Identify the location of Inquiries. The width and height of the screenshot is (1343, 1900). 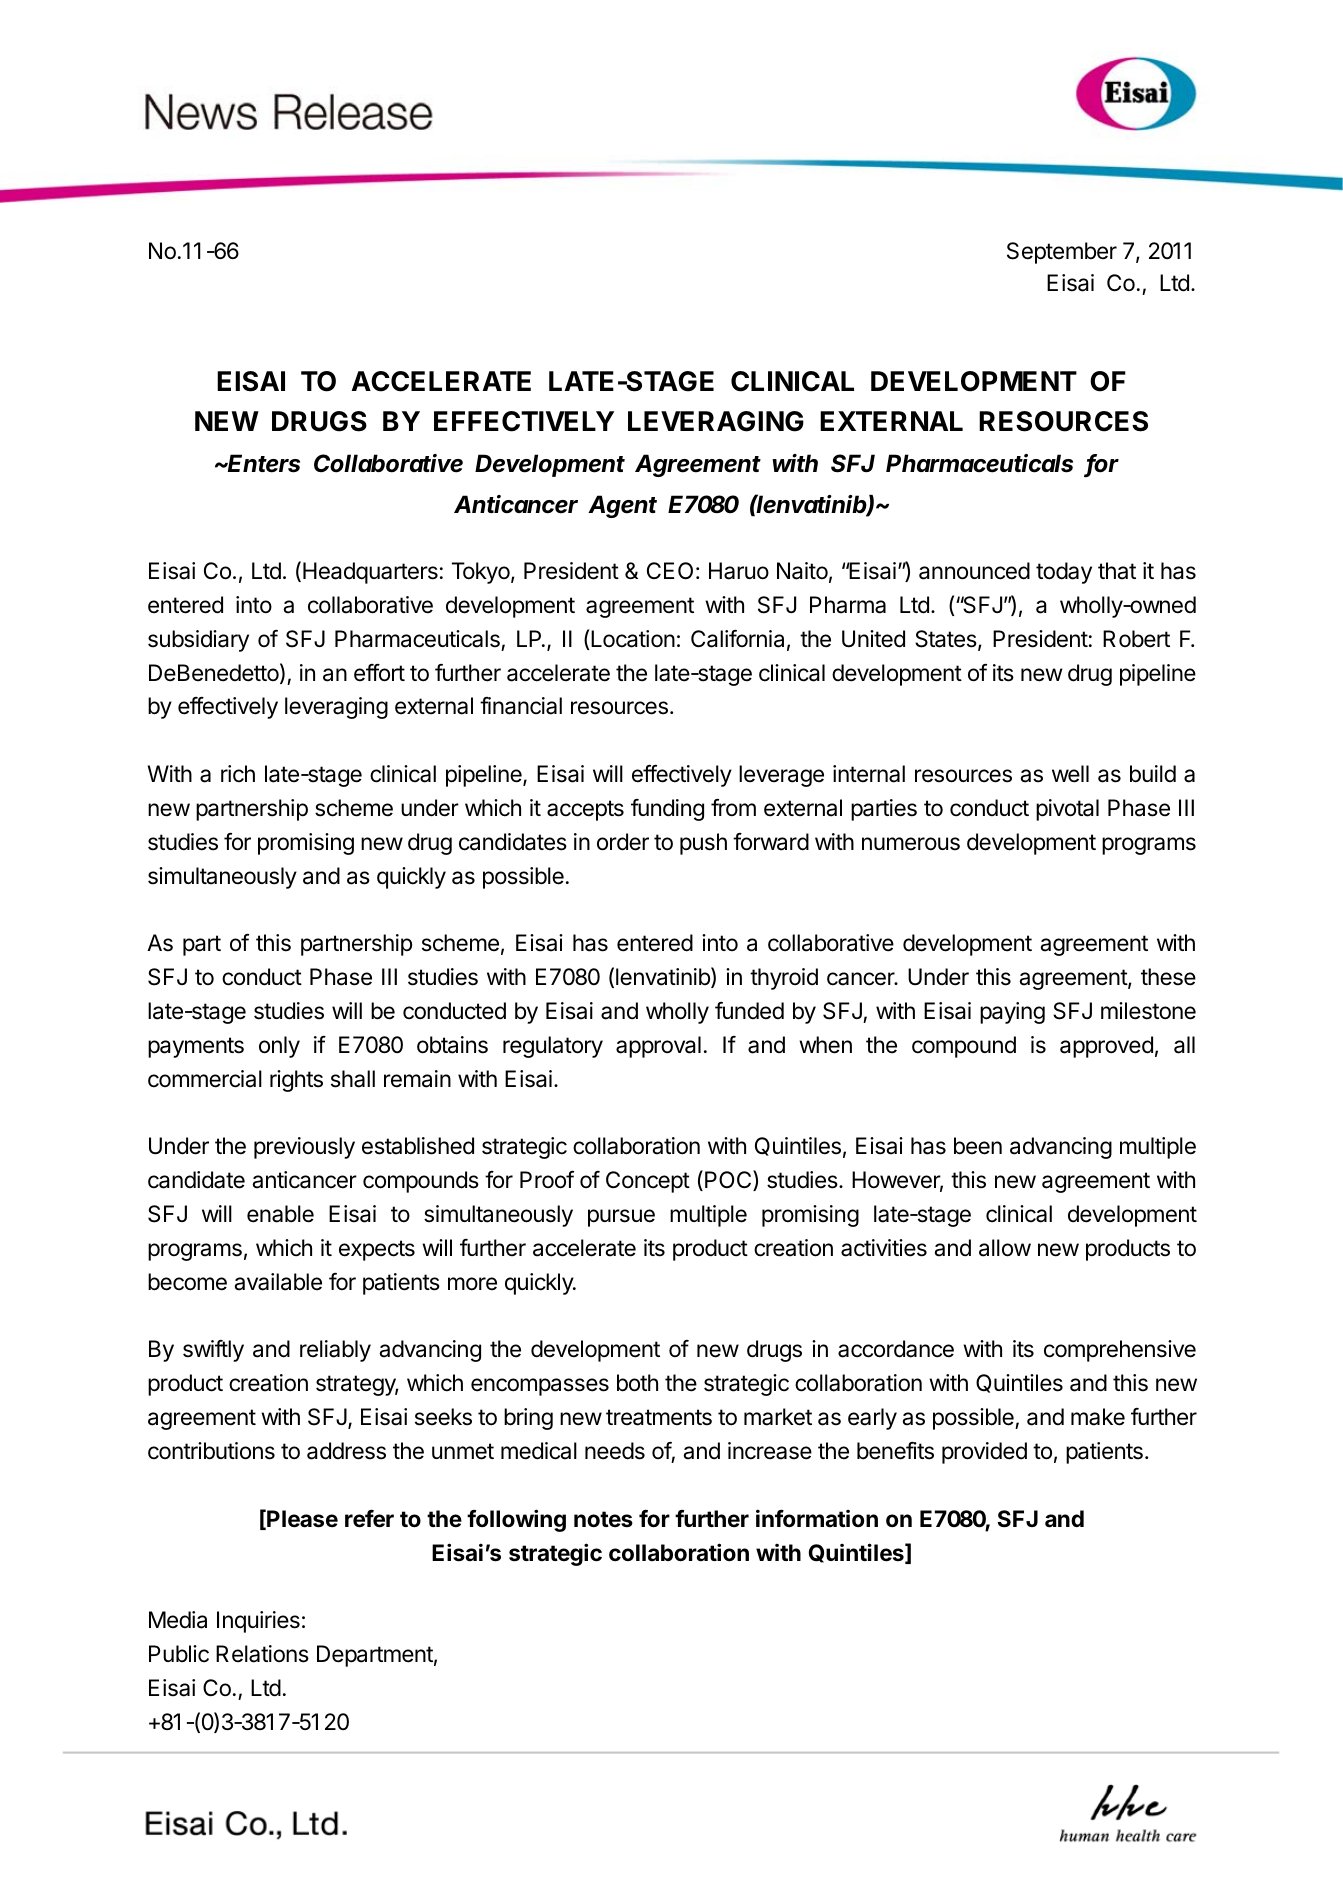
(258, 1622).
